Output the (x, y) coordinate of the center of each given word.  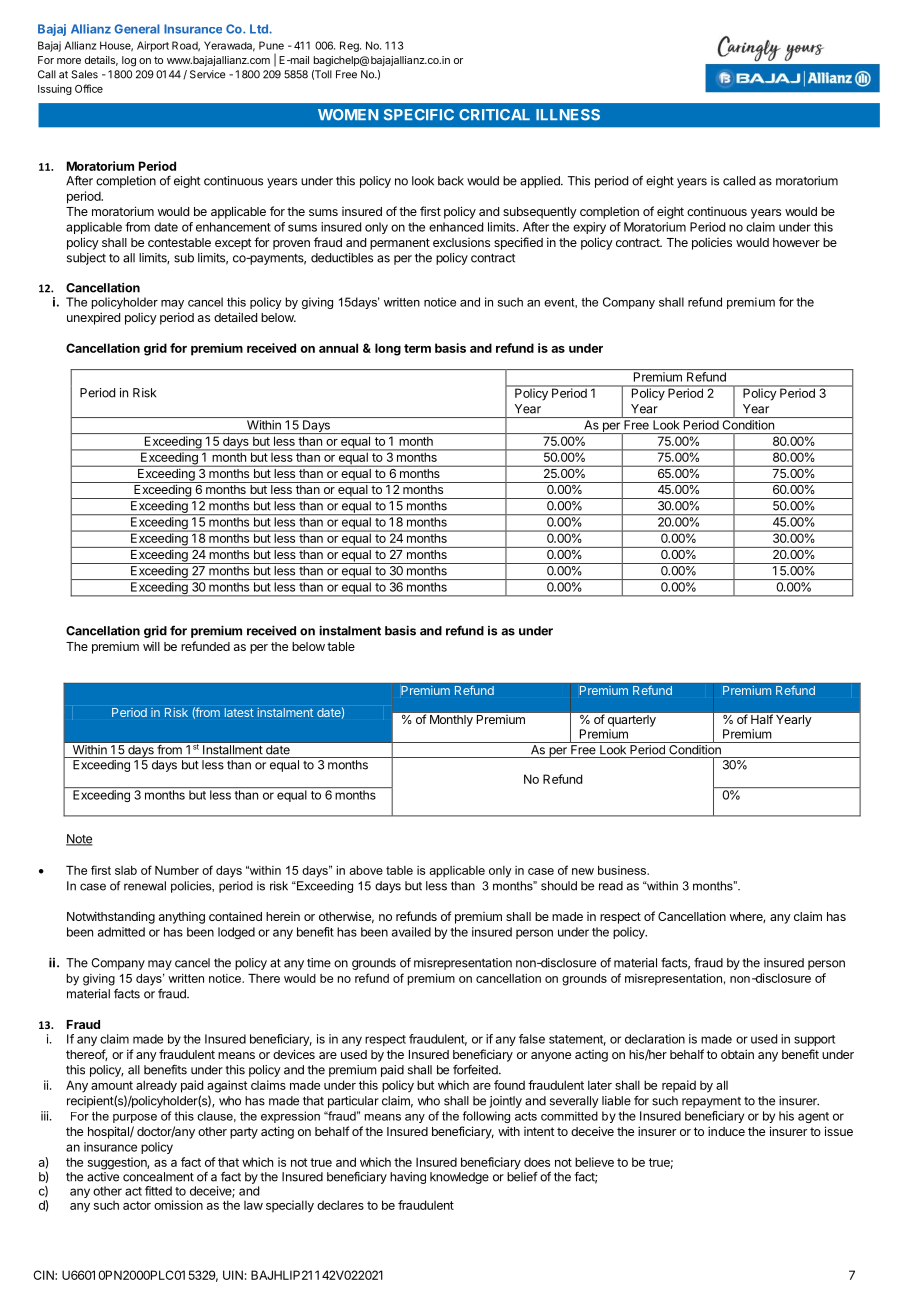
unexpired (93, 318)
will (151, 646)
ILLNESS (568, 115)
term (417, 348)
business (623, 870)
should (559, 886)
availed (411, 932)
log (129, 61)
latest (239, 712)
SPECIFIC (419, 115)
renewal (145, 886)
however (796, 242)
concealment (158, 1177)
